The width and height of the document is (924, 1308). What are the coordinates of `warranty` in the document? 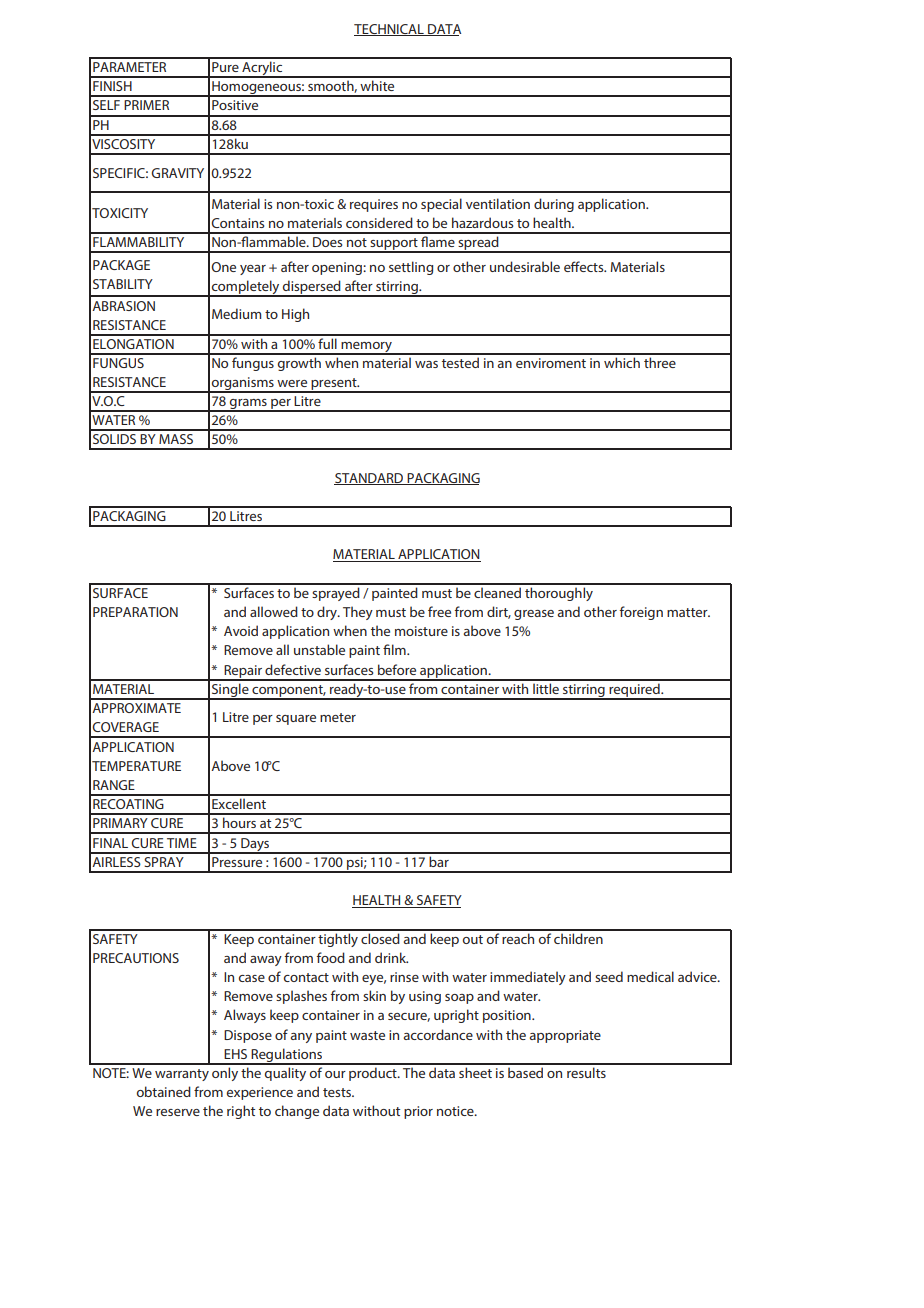 It's located at (182, 1075).
